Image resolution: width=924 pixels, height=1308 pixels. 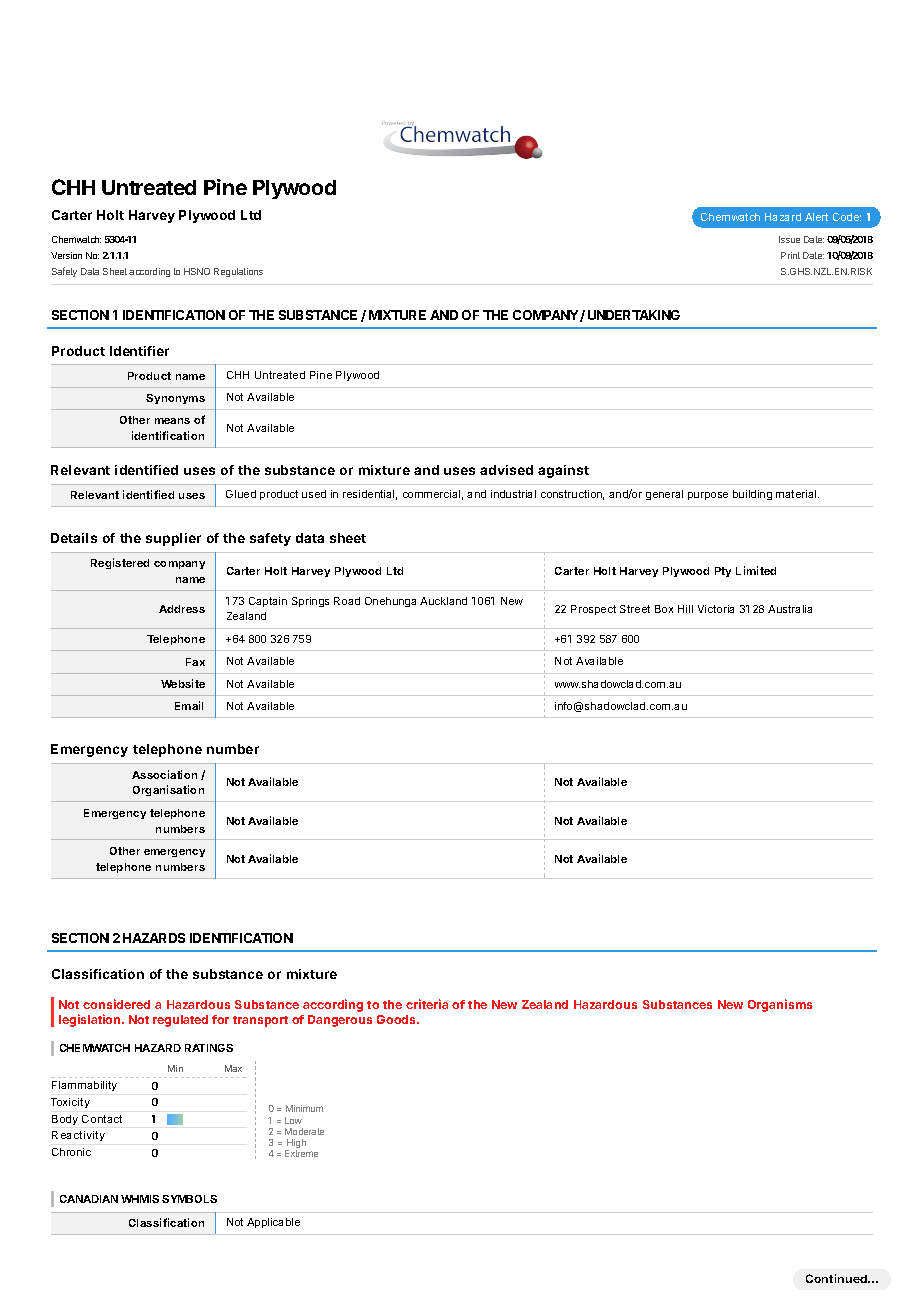 What do you see at coordinates (238, 272) in the screenshot?
I see `Regulations` at bounding box center [238, 272].
